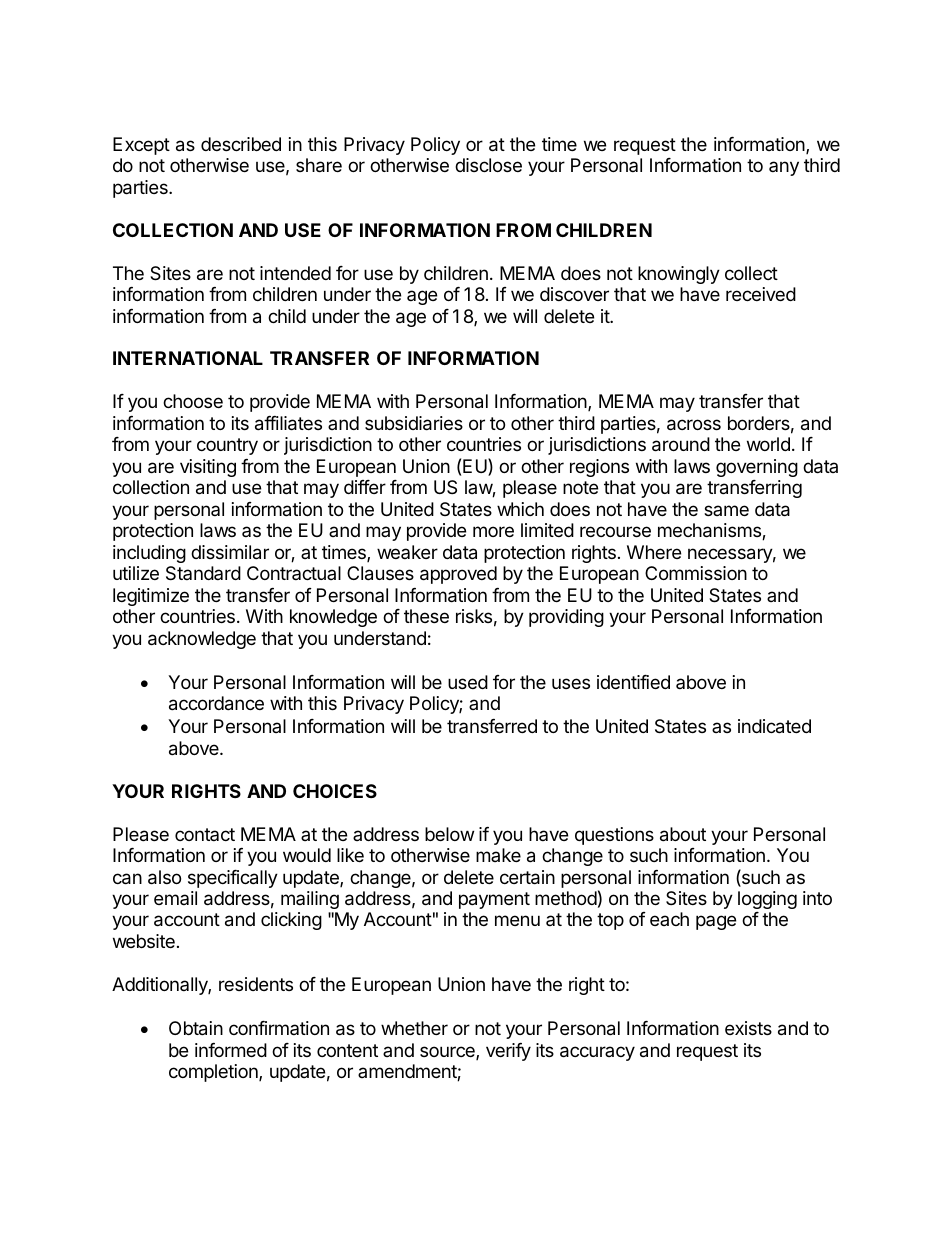 This image has width=952, height=1233. Describe the element at coordinates (241, 144) in the image. I see `described` at that location.
